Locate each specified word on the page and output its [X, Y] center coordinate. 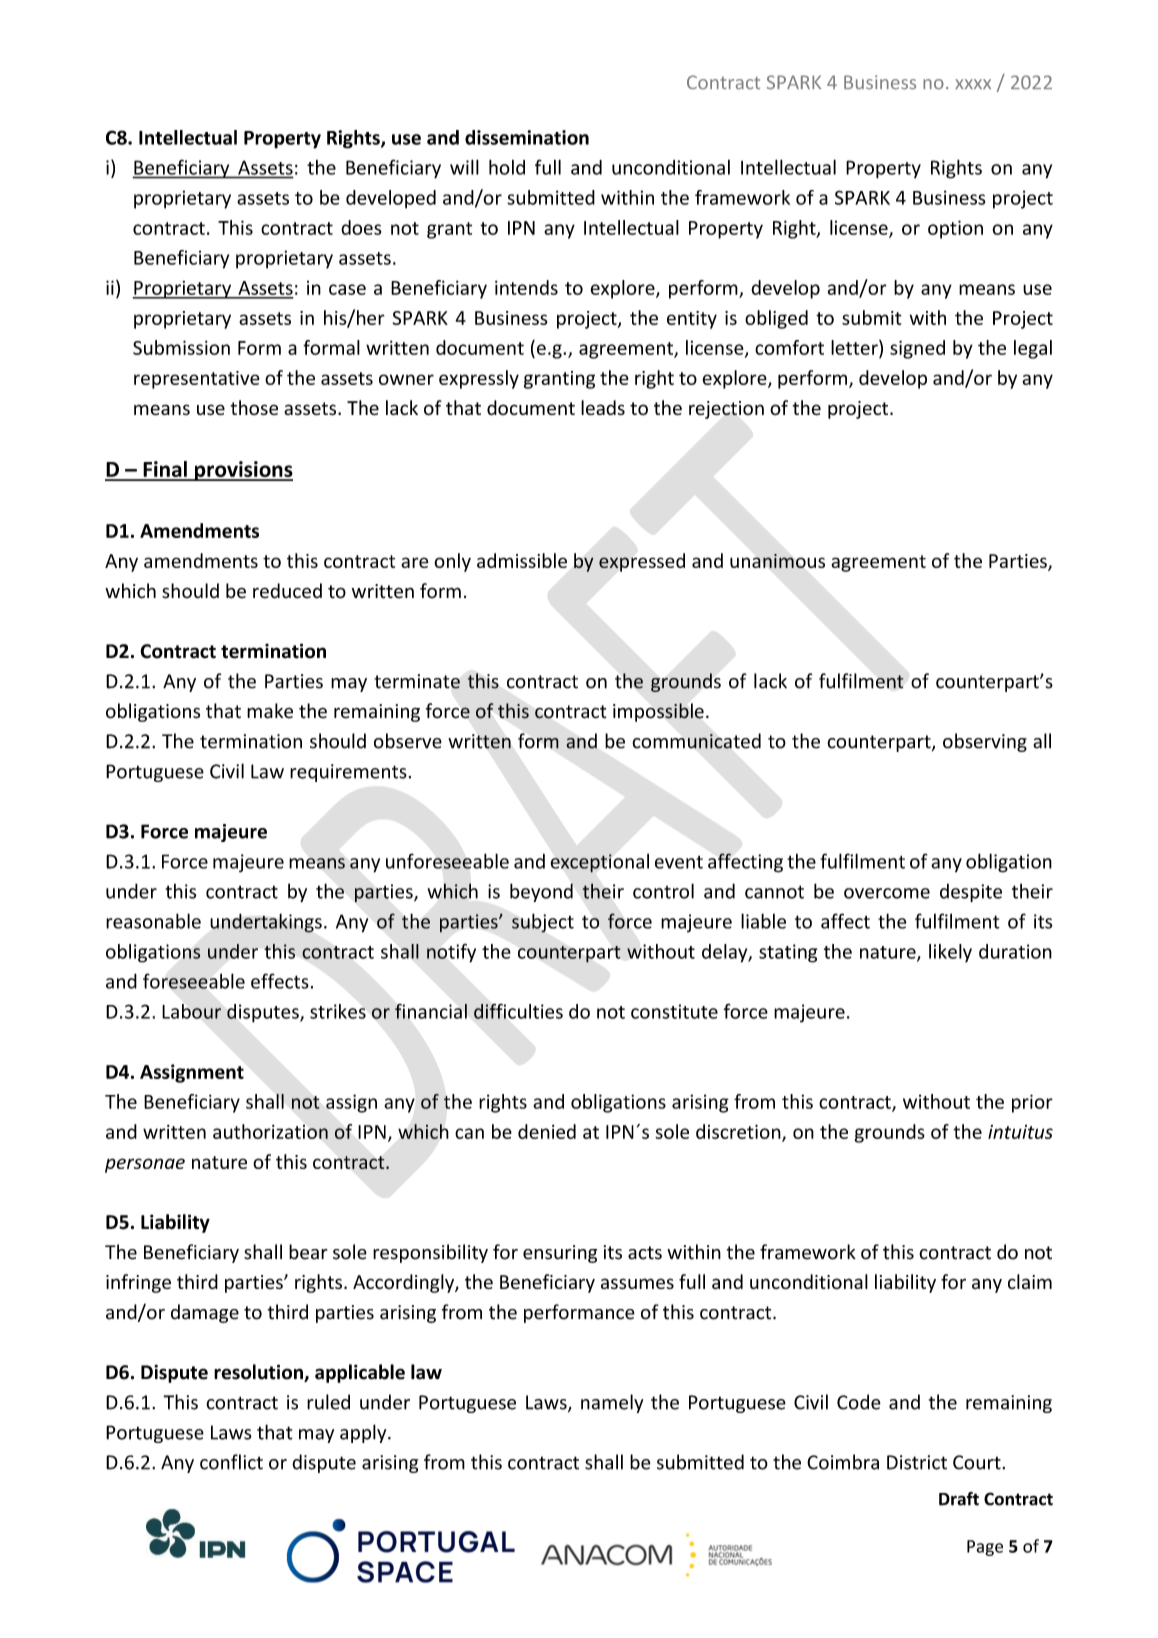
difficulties [518, 1011]
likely [950, 953]
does [361, 227]
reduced [287, 591]
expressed [642, 562]
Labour [191, 1011]
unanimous [777, 561]
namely [612, 1403]
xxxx [973, 84]
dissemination [527, 137]
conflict [231, 1462]
